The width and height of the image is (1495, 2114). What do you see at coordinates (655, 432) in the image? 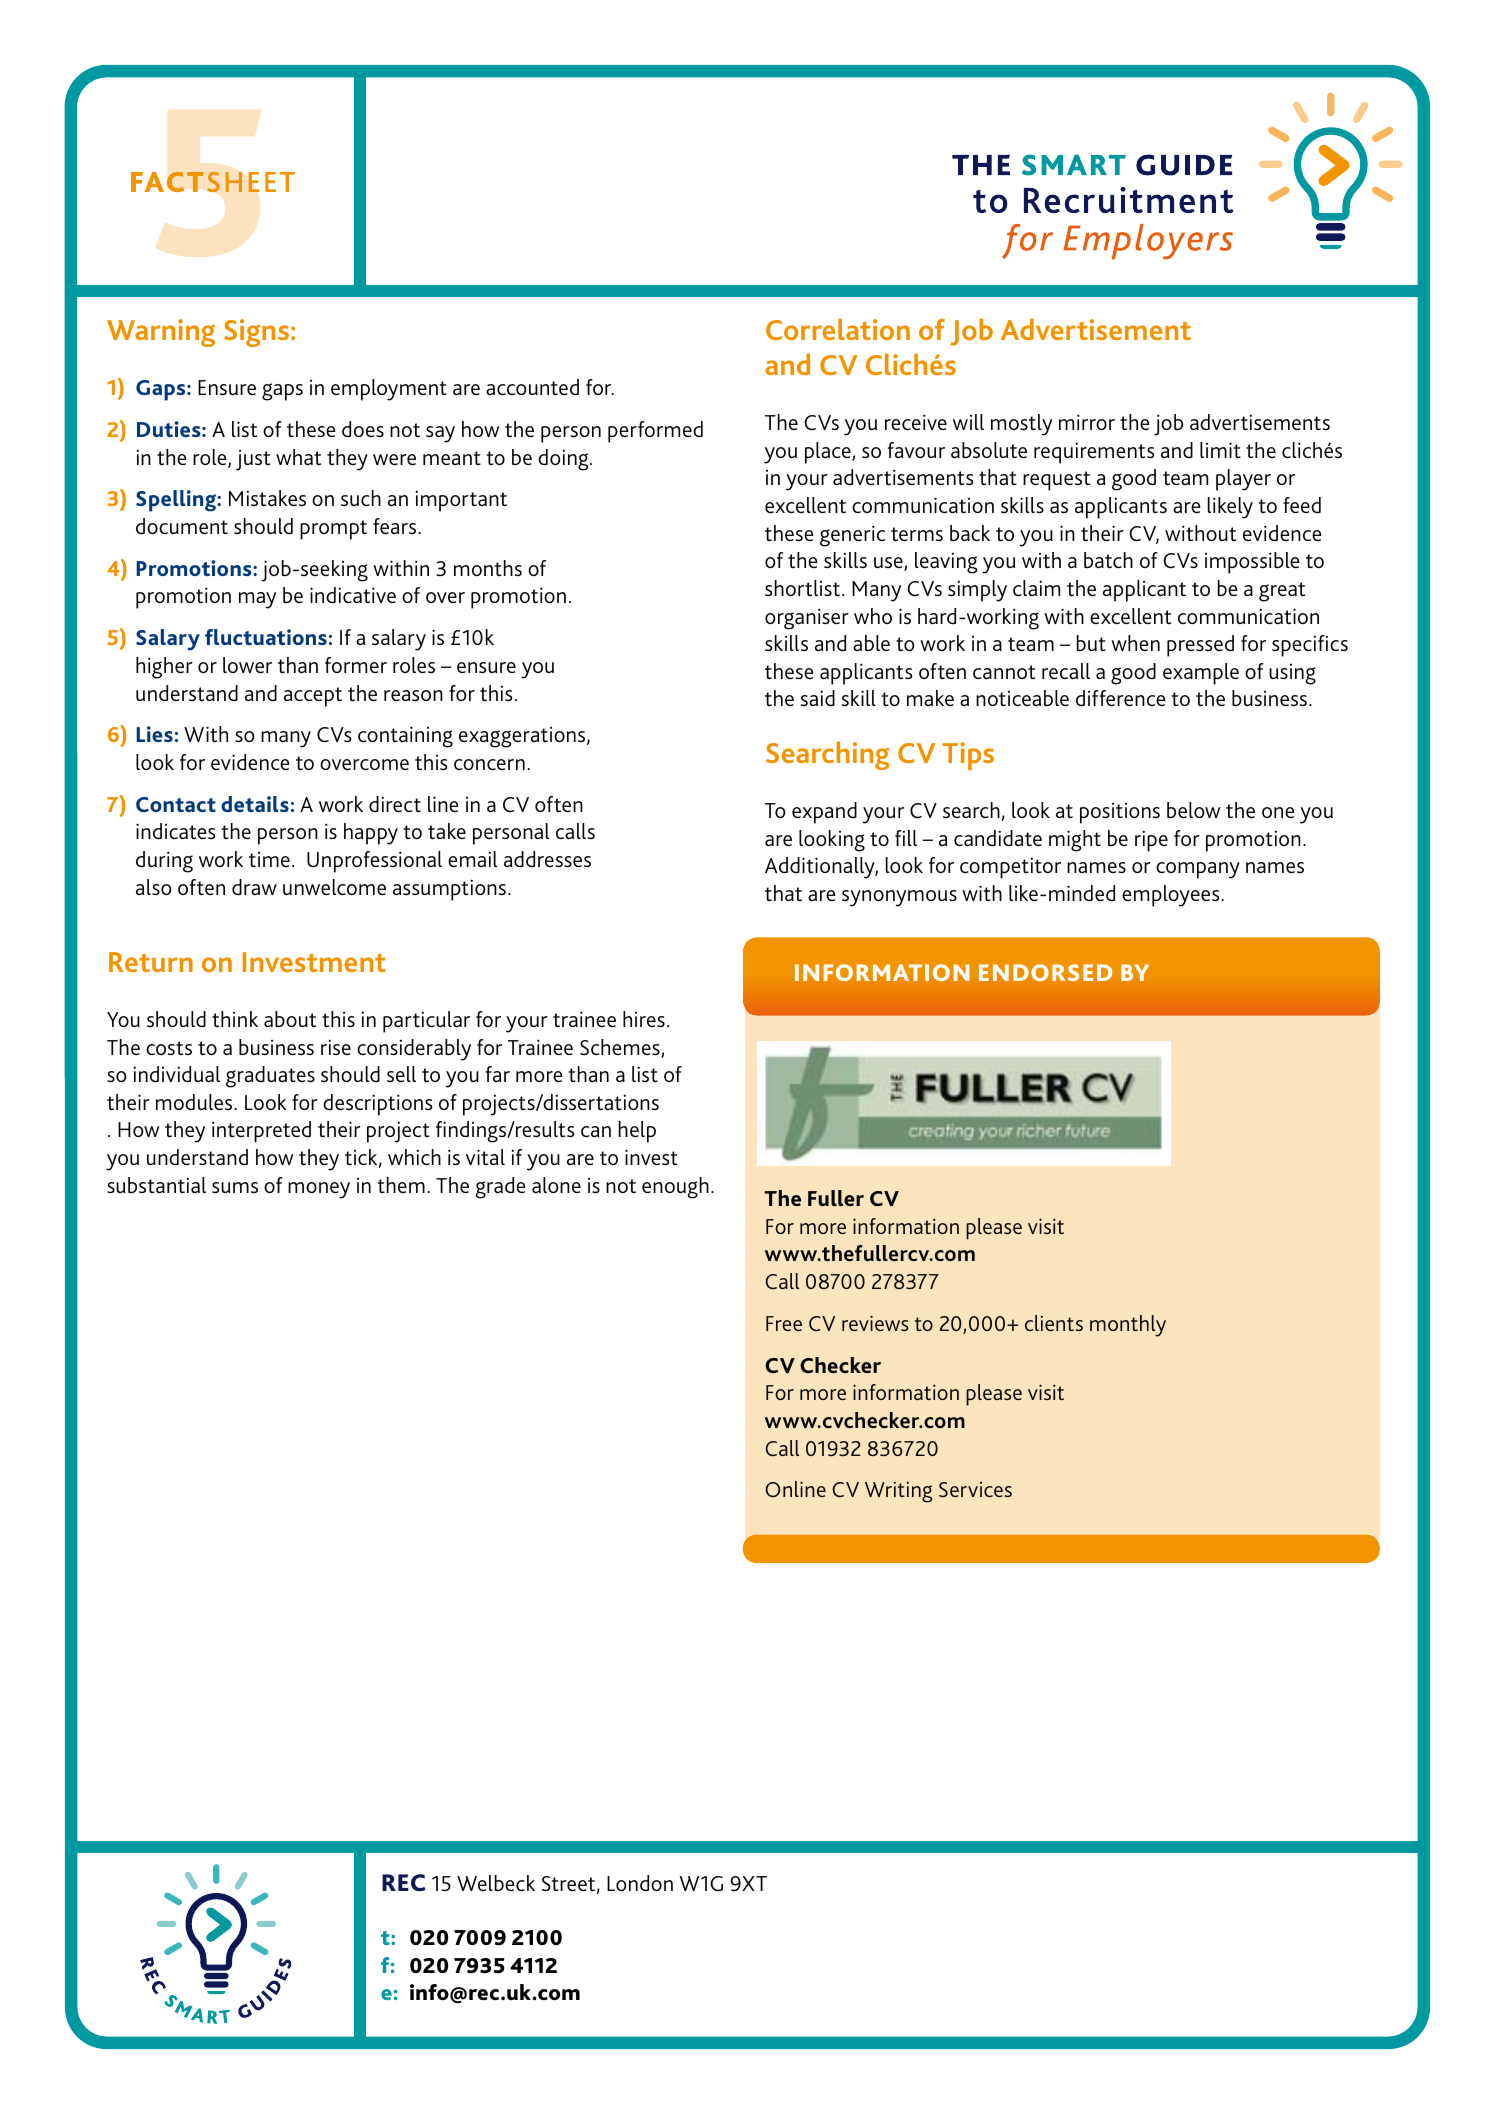
I see `performed` at bounding box center [655, 432].
